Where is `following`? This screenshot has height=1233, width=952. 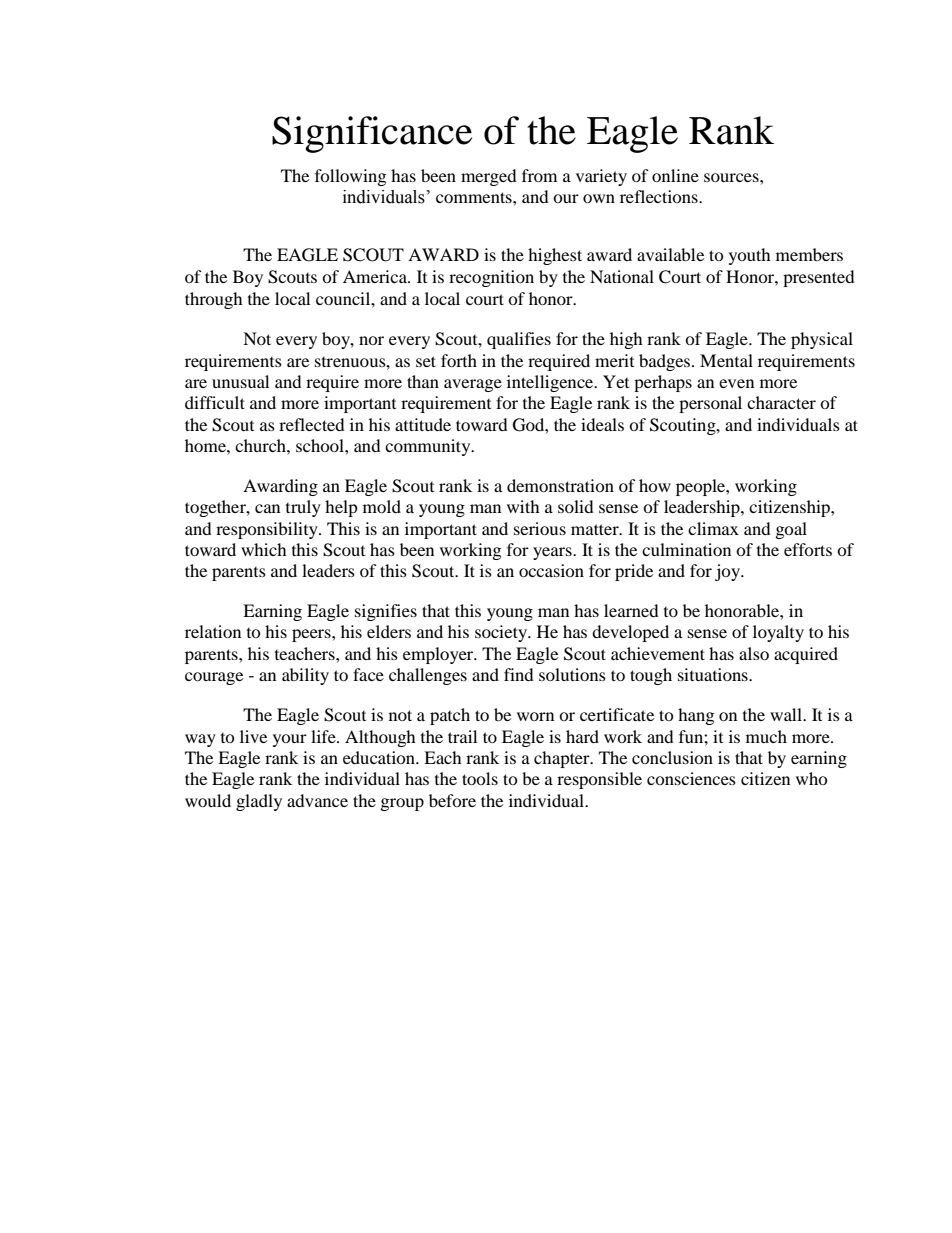 following is located at coordinates (350, 177).
